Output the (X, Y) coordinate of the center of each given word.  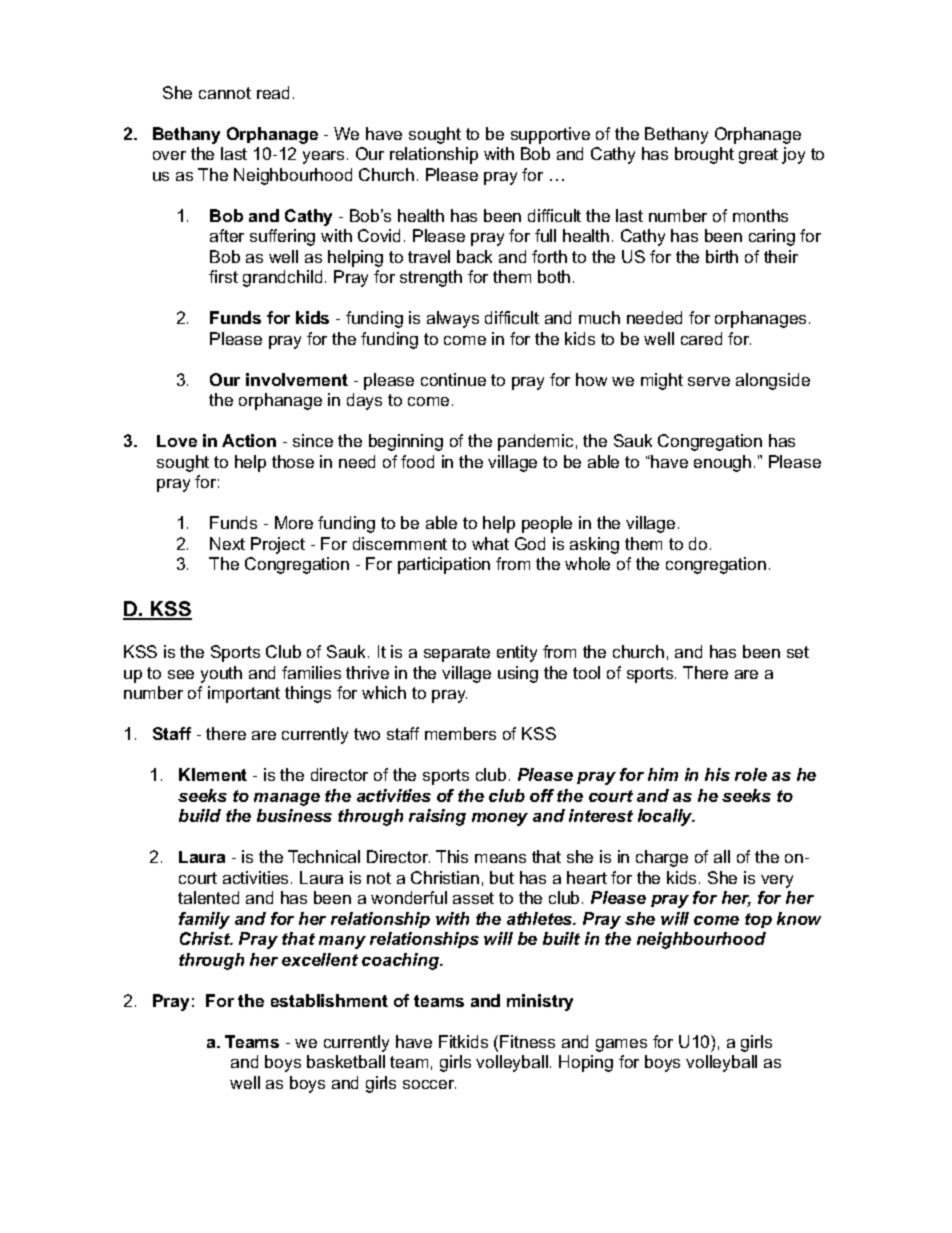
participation (444, 565)
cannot (225, 93)
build (200, 815)
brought (704, 155)
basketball (346, 1061)
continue (453, 379)
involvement (297, 379)
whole (587, 563)
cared (701, 338)
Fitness (527, 1041)
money (500, 819)
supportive (550, 135)
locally (666, 817)
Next (227, 543)
